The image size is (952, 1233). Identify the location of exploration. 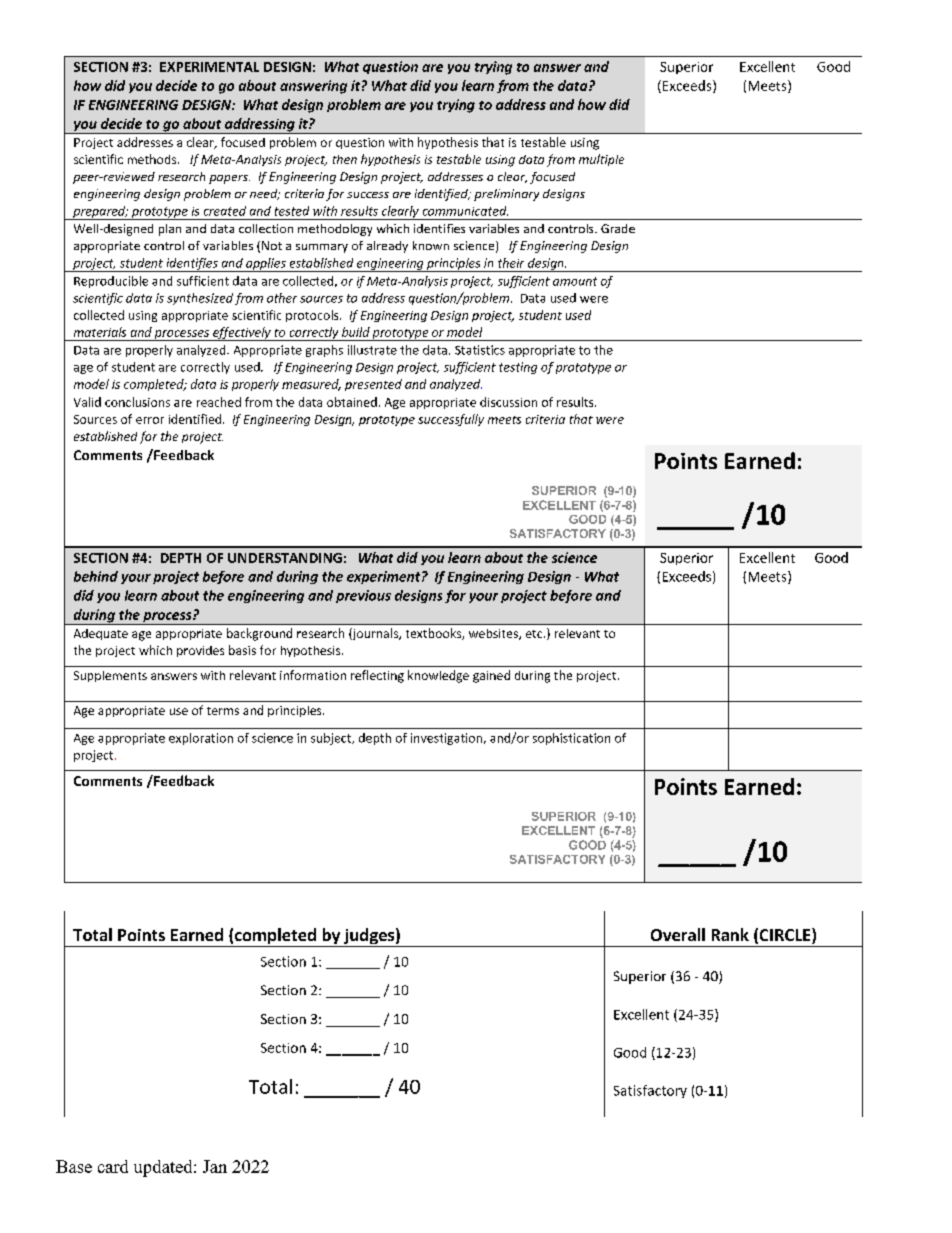
(201, 739).
